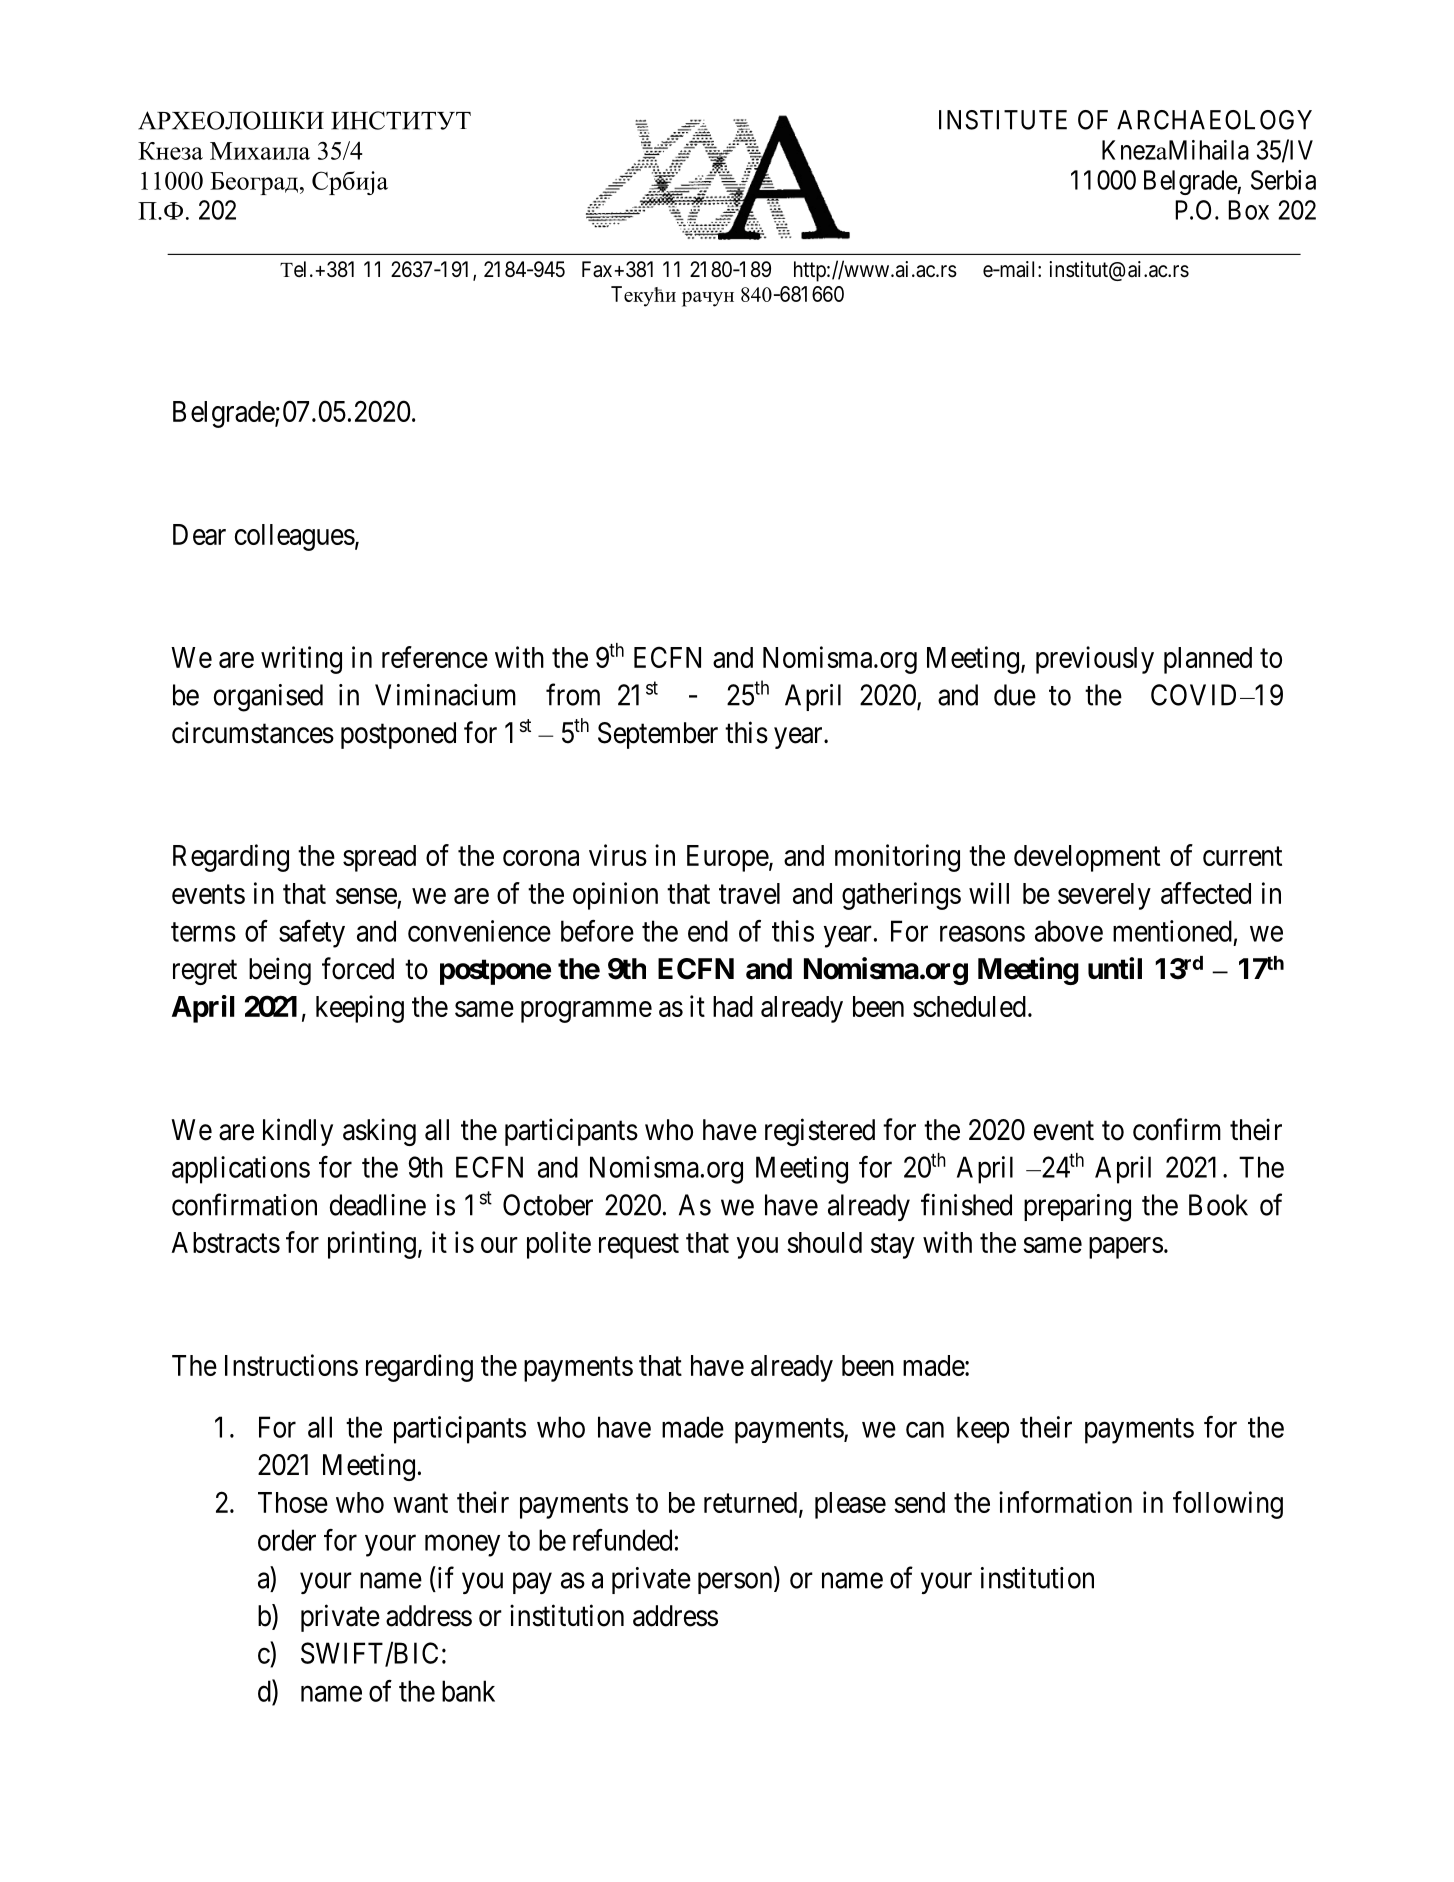 The width and height of the screenshot is (1454, 1882). What do you see at coordinates (1208, 660) in the screenshot?
I see `planned` at bounding box center [1208, 660].
